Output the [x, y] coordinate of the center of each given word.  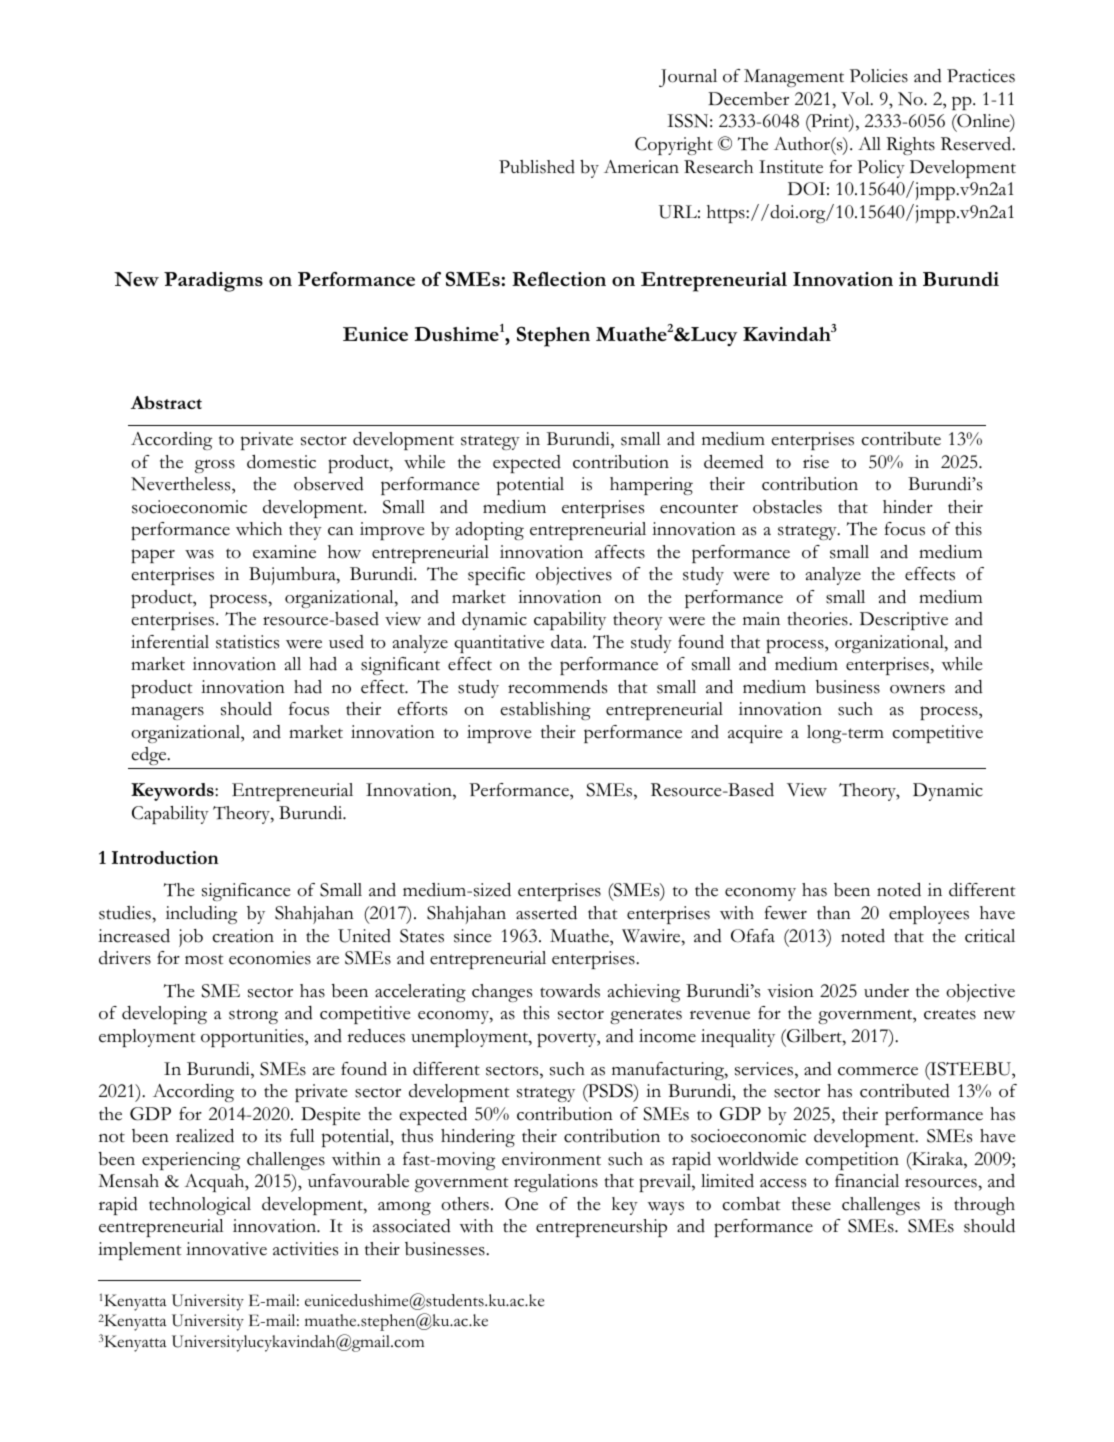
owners [917, 689]
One [521, 1204]
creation [243, 936]
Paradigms [213, 282]
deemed [734, 462]
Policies [879, 76]
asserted [546, 913]
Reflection [559, 279]
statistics [247, 642]
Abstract [166, 402]
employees [929, 915]
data [568, 642]
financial [867, 1181]
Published [537, 167]
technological [200, 1206]
